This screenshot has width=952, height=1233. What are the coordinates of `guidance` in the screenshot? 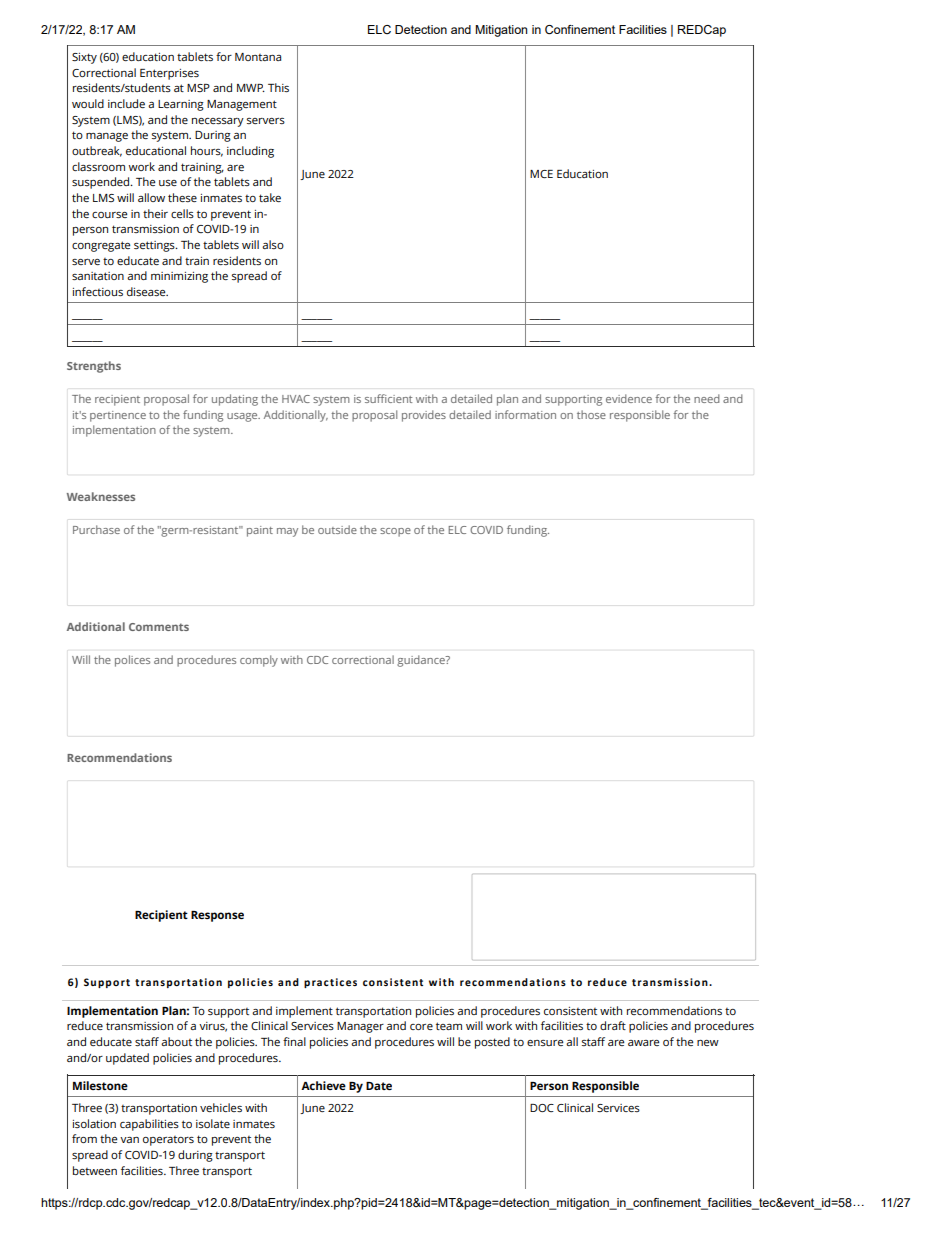 It's located at (422, 661).
